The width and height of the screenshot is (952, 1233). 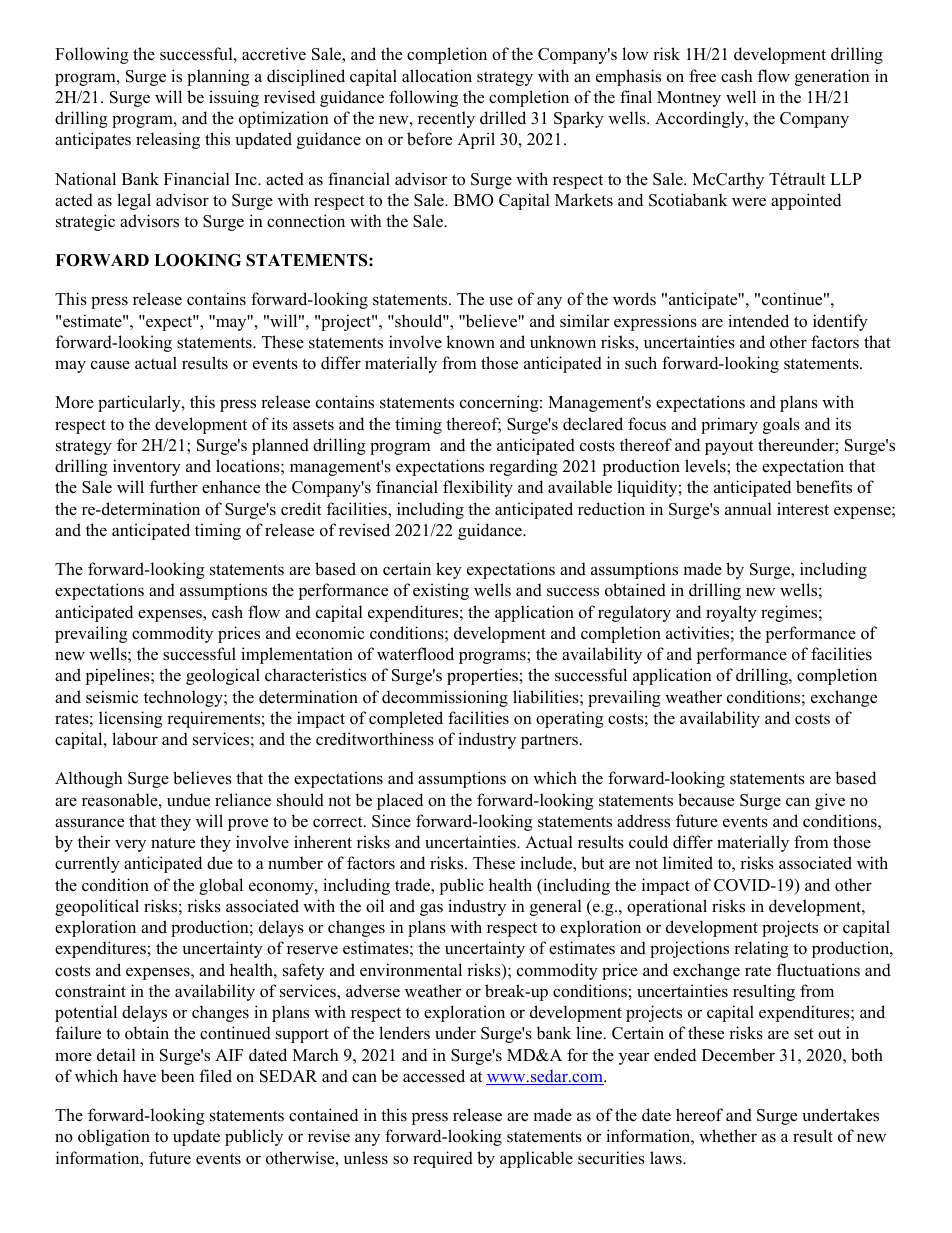 I want to click on placed, so click(x=400, y=801).
